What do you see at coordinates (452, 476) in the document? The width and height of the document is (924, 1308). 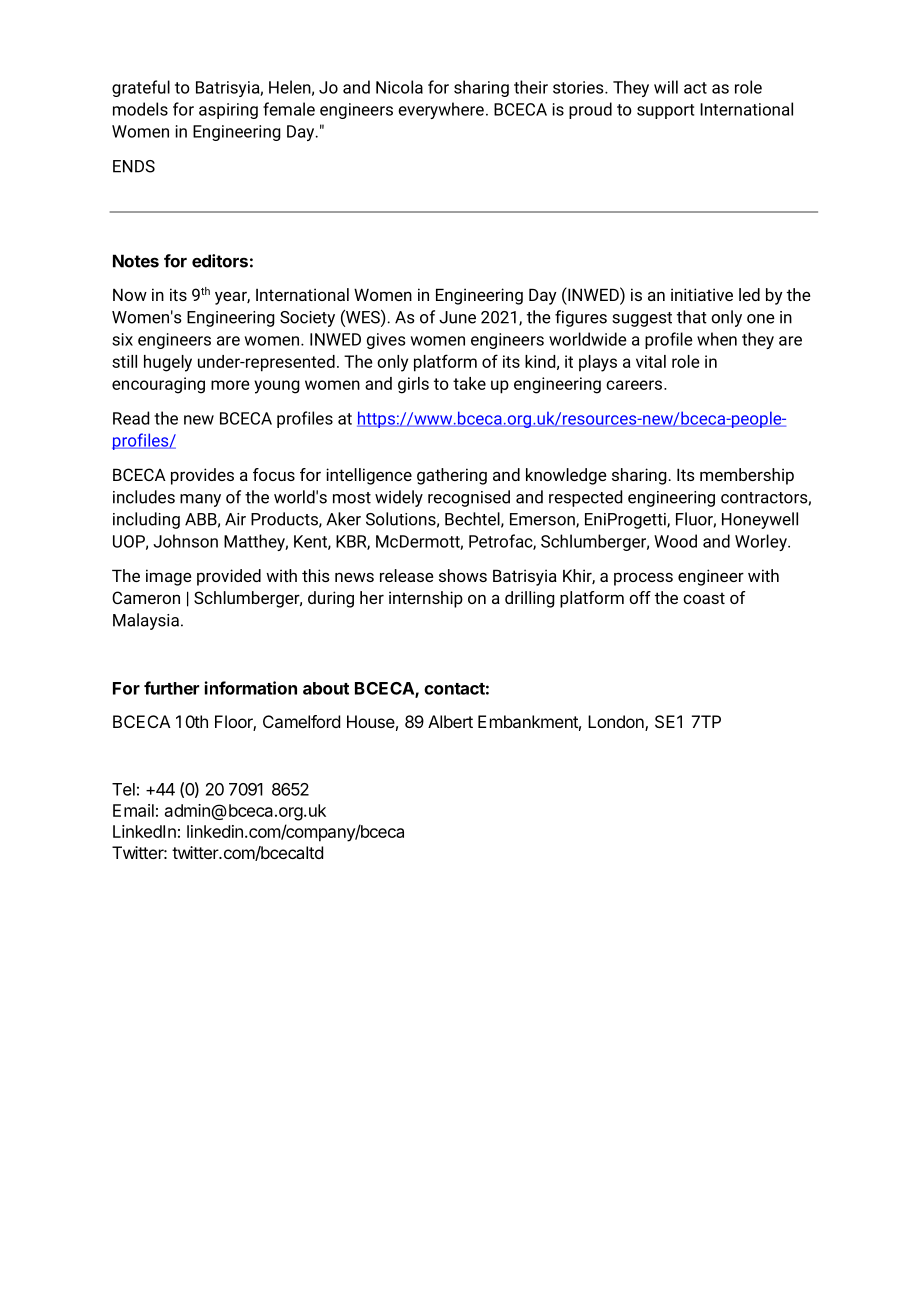 I see `gathering` at bounding box center [452, 476].
